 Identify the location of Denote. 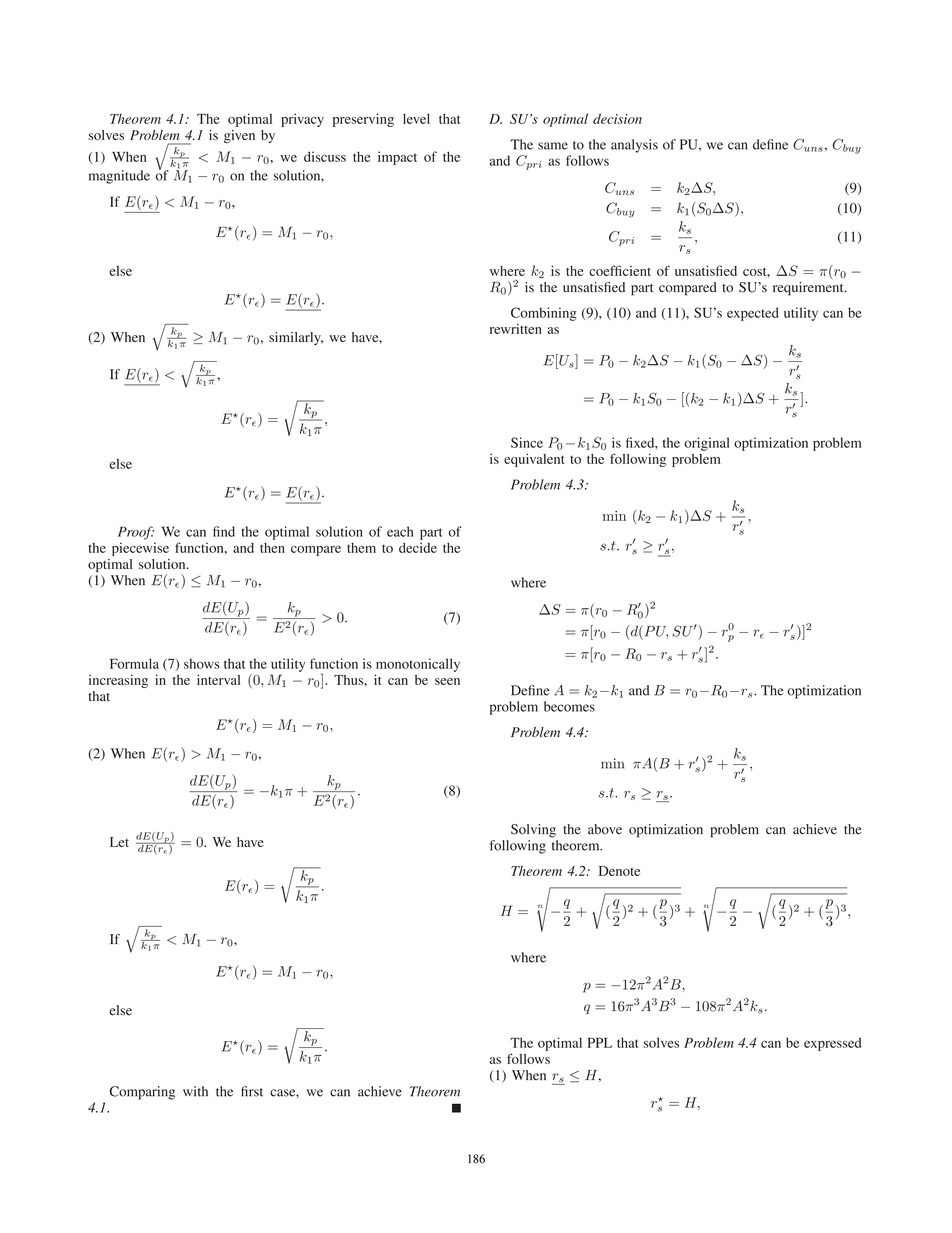
(619, 871).
